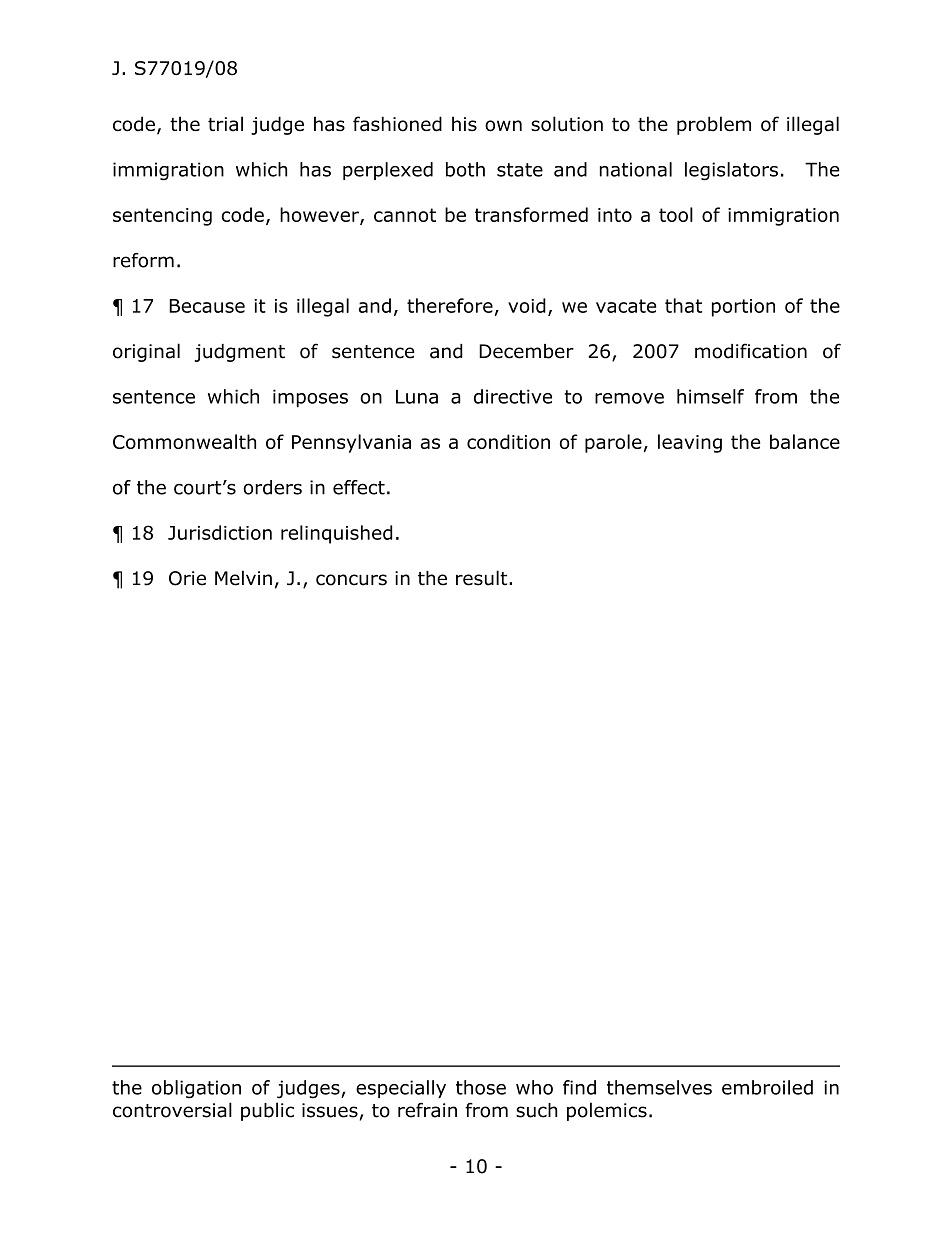 This screenshot has width=952, height=1233. Describe the element at coordinates (196, 1089) in the screenshot. I see `obligation` at that location.
